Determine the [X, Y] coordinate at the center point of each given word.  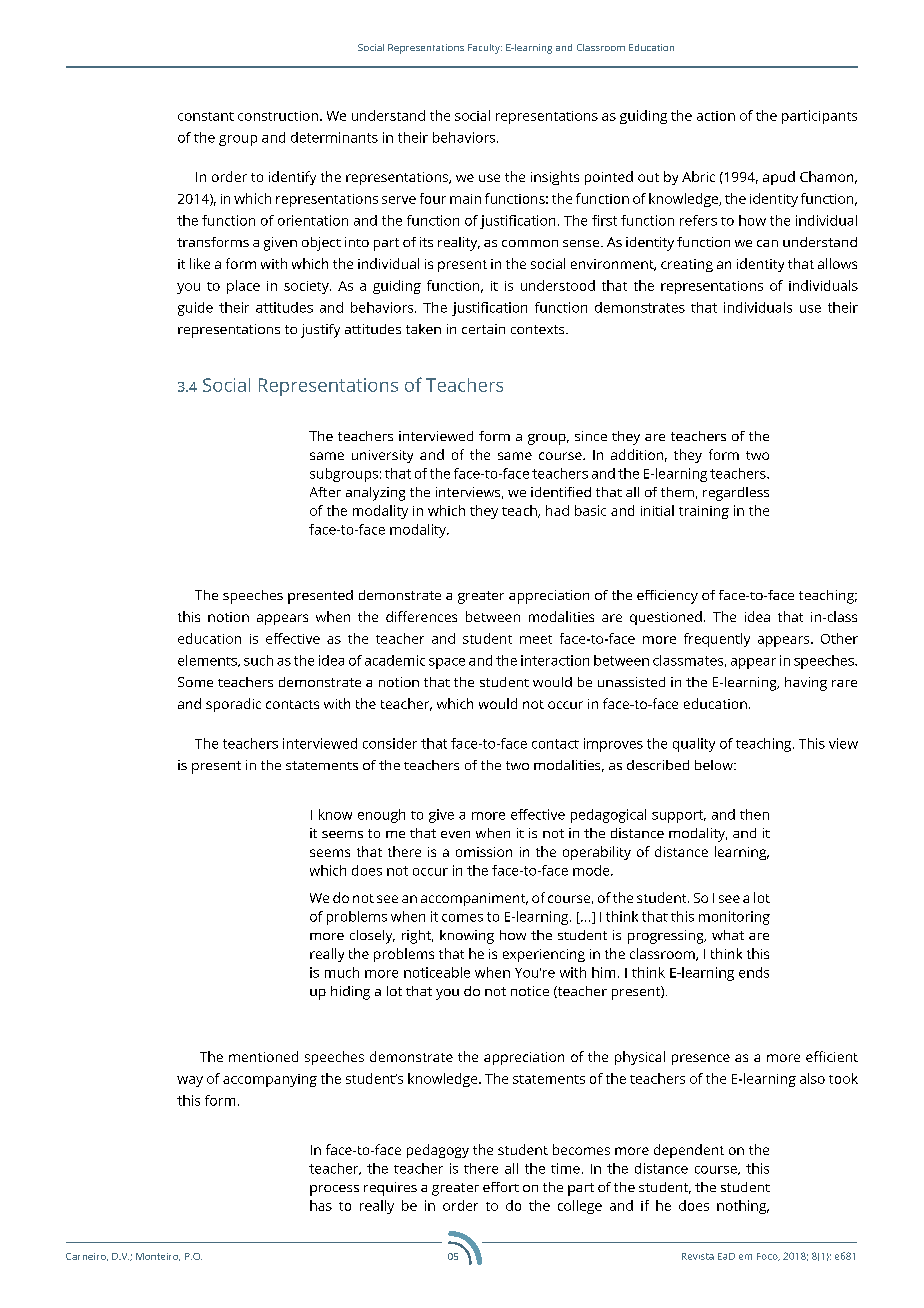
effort [501, 1187]
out [648, 177]
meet [536, 639]
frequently [717, 640]
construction [278, 116]
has [321, 1205]
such [258, 660]
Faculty [485, 49]
